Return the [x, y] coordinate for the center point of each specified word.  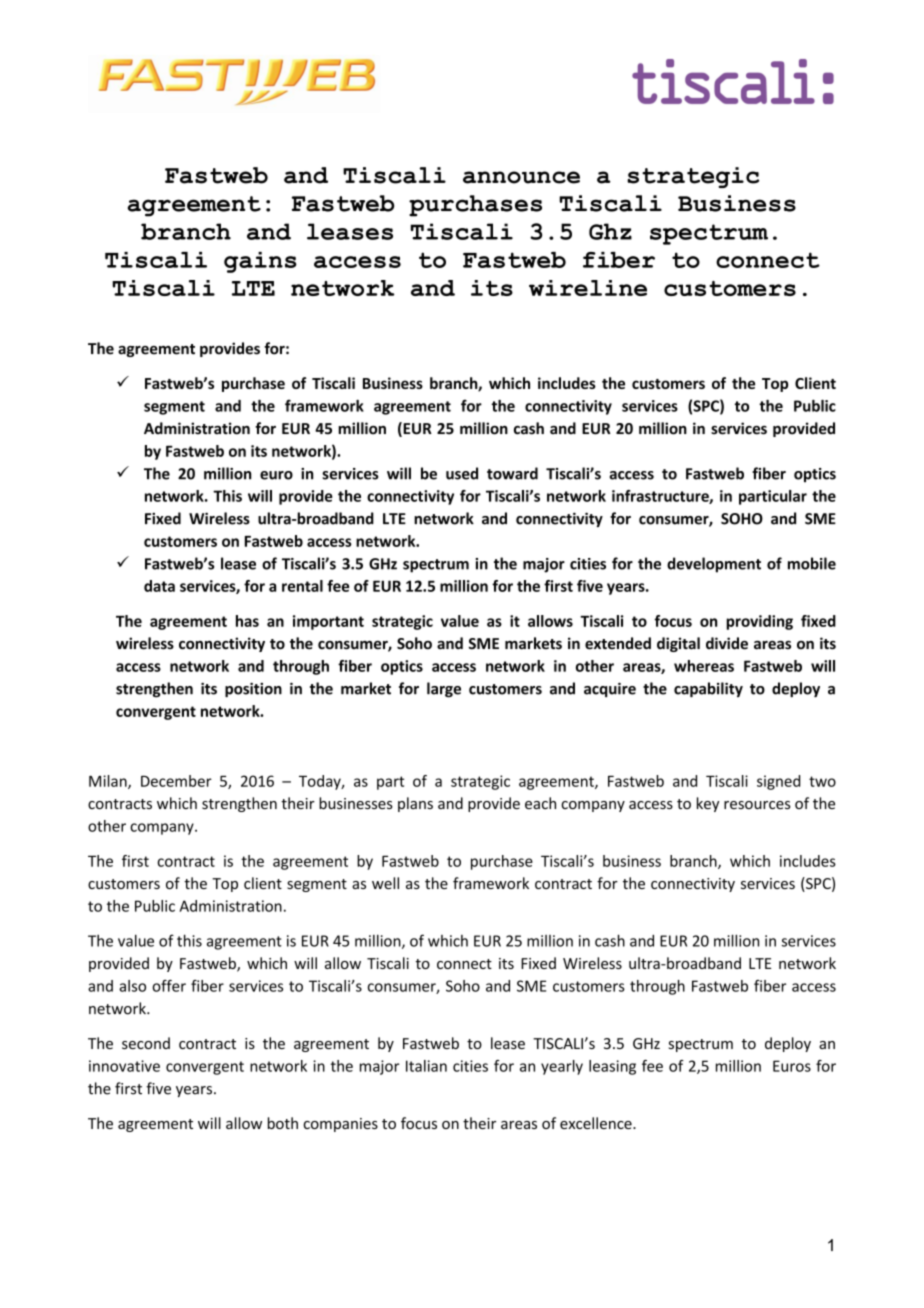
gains [260, 262]
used [462, 473]
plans [415, 804]
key [708, 804]
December [176, 781]
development [714, 565]
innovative [124, 1066]
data [159, 586]
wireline [588, 288]
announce [521, 177]
